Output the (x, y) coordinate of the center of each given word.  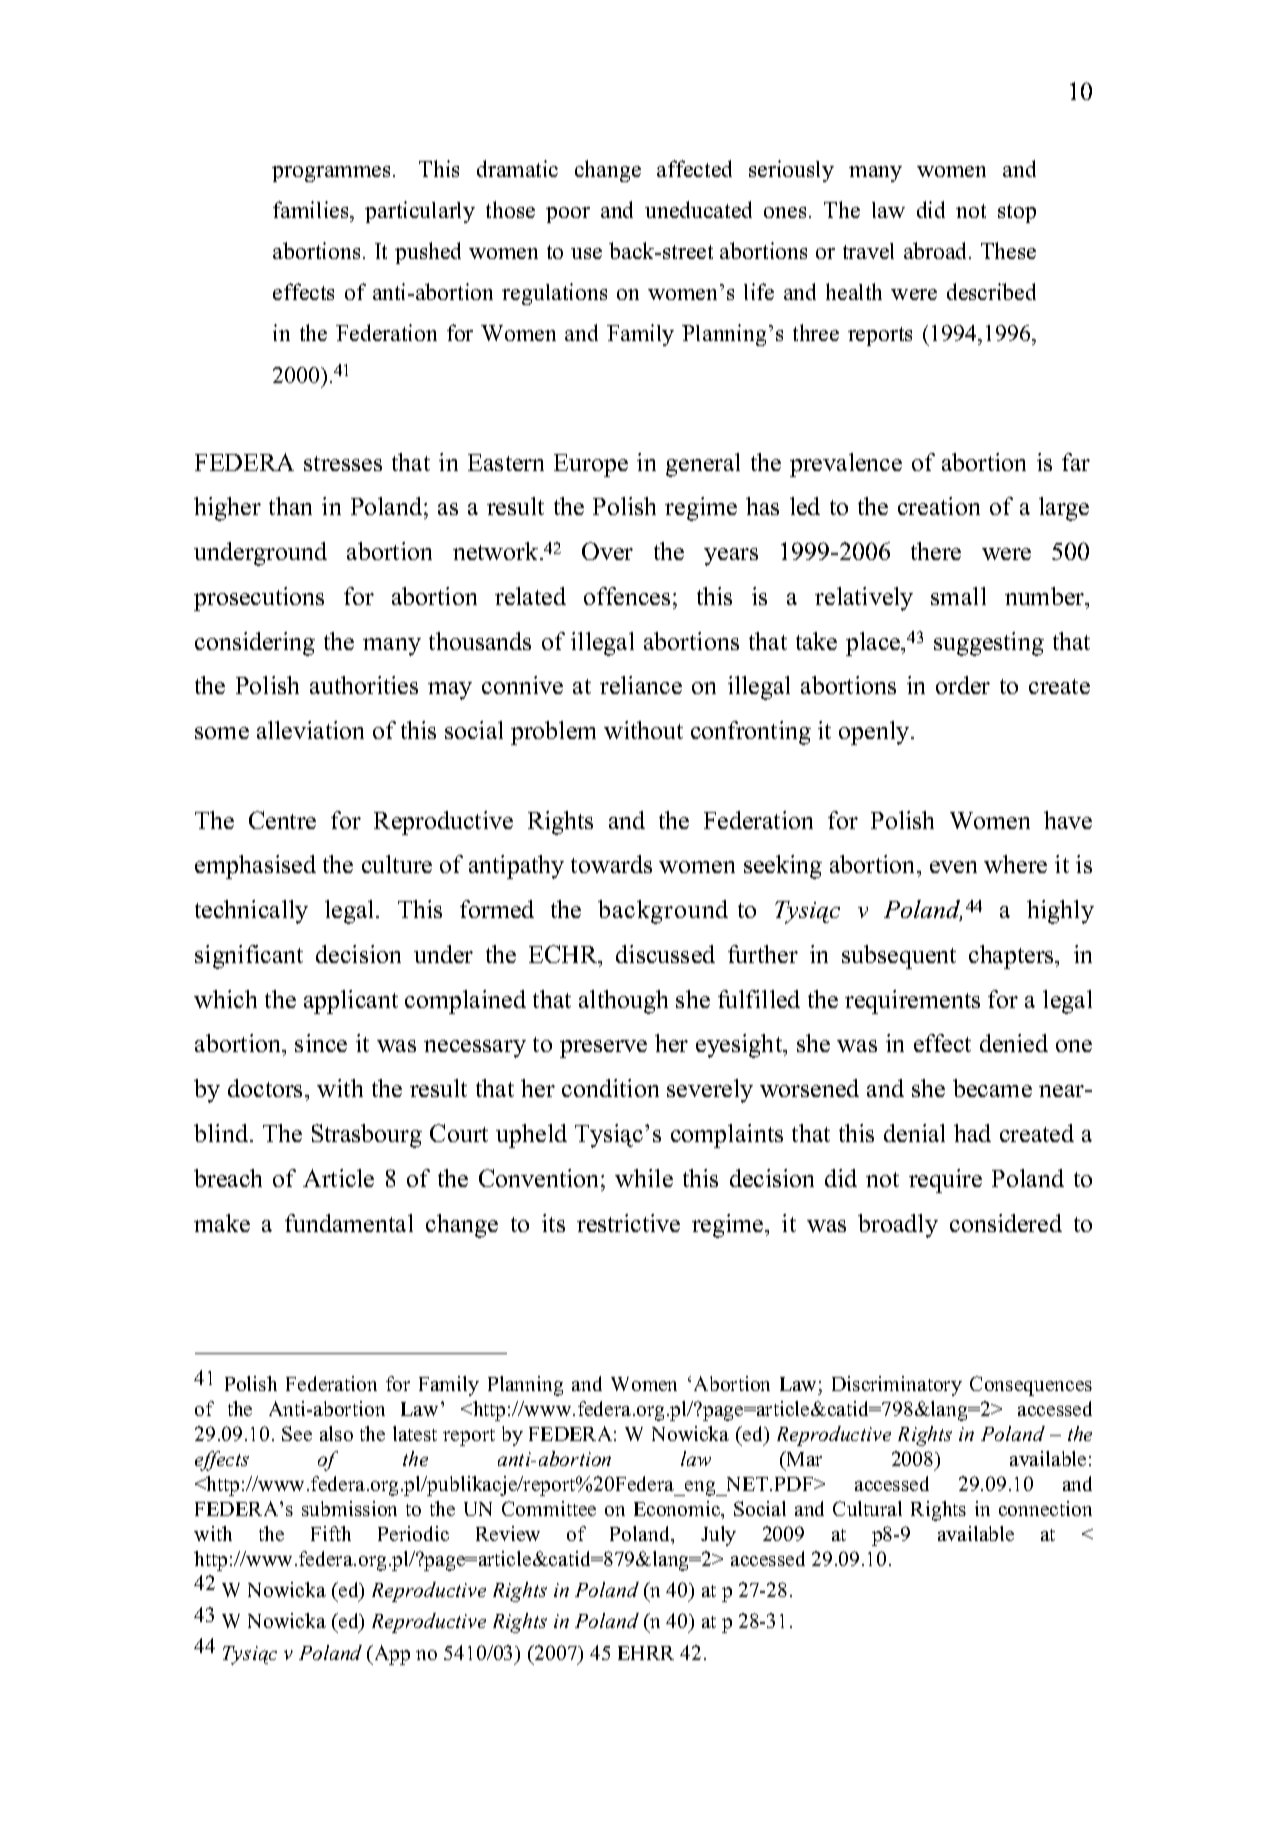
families (312, 209)
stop (1017, 213)
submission (349, 1508)
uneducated (698, 209)
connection (1045, 1508)
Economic (678, 1510)
